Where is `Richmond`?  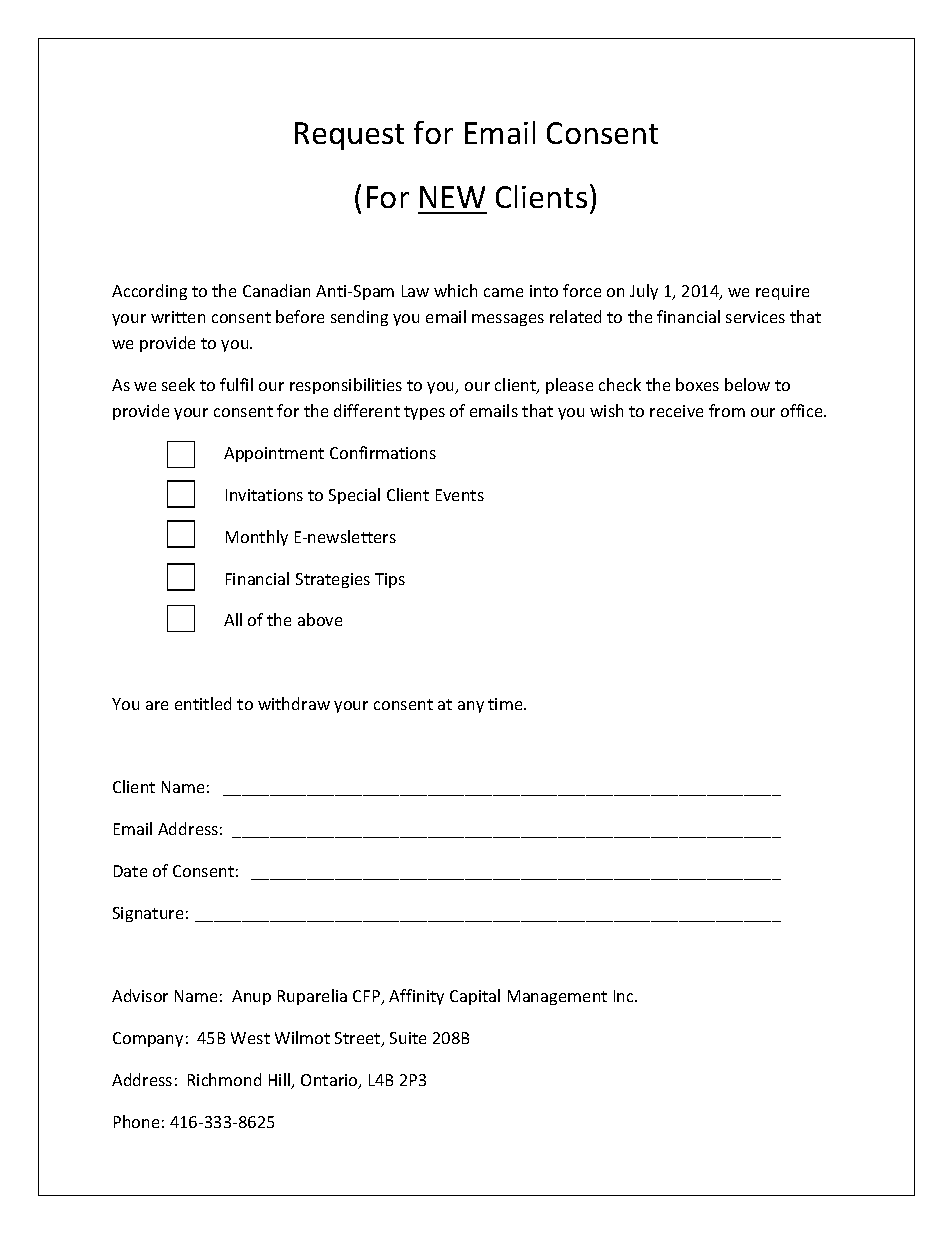 Richmond is located at coordinates (224, 1079).
